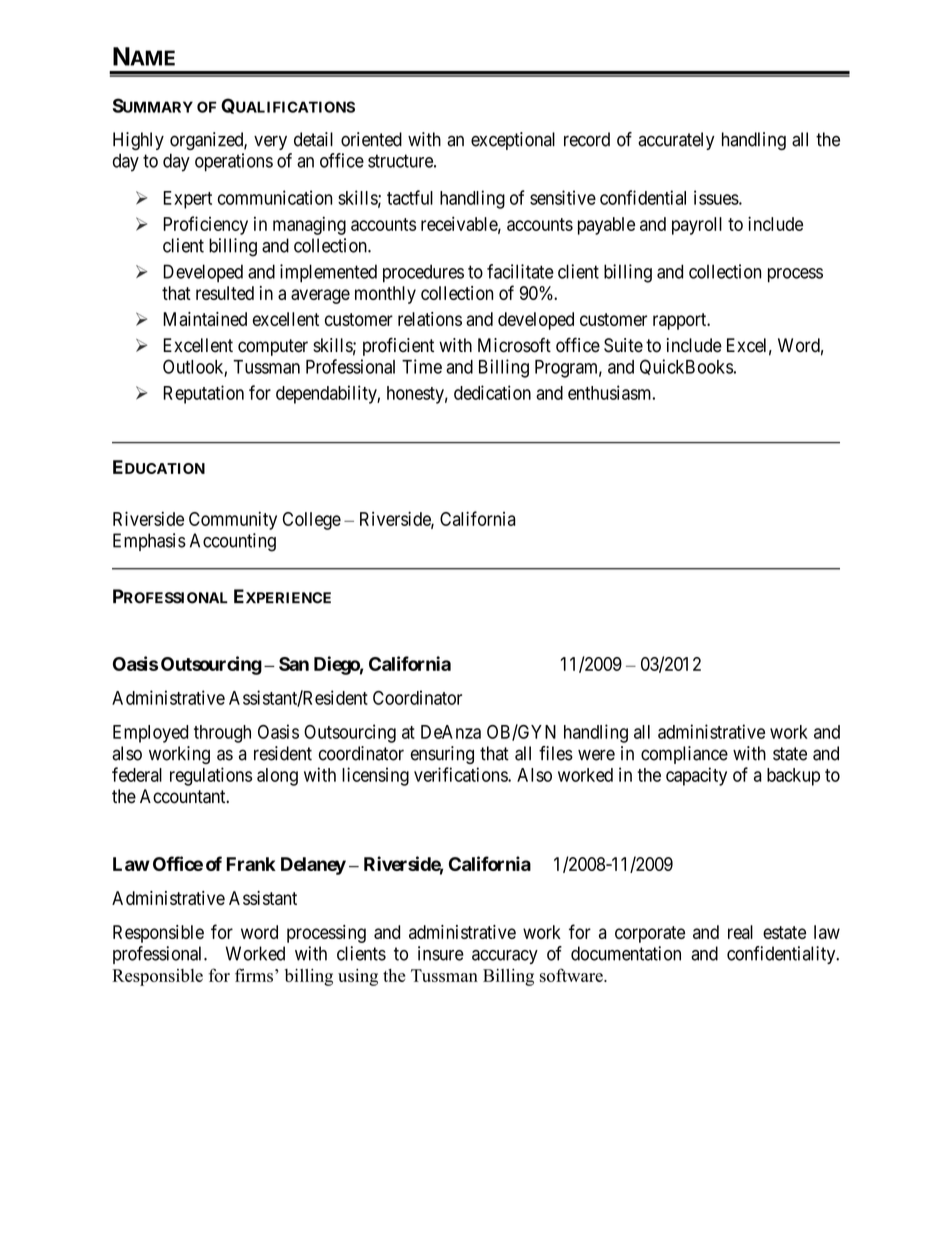 The height and width of the page is (1233, 952). Describe the element at coordinates (492, 392) in the page. I see `dedication` at that location.
